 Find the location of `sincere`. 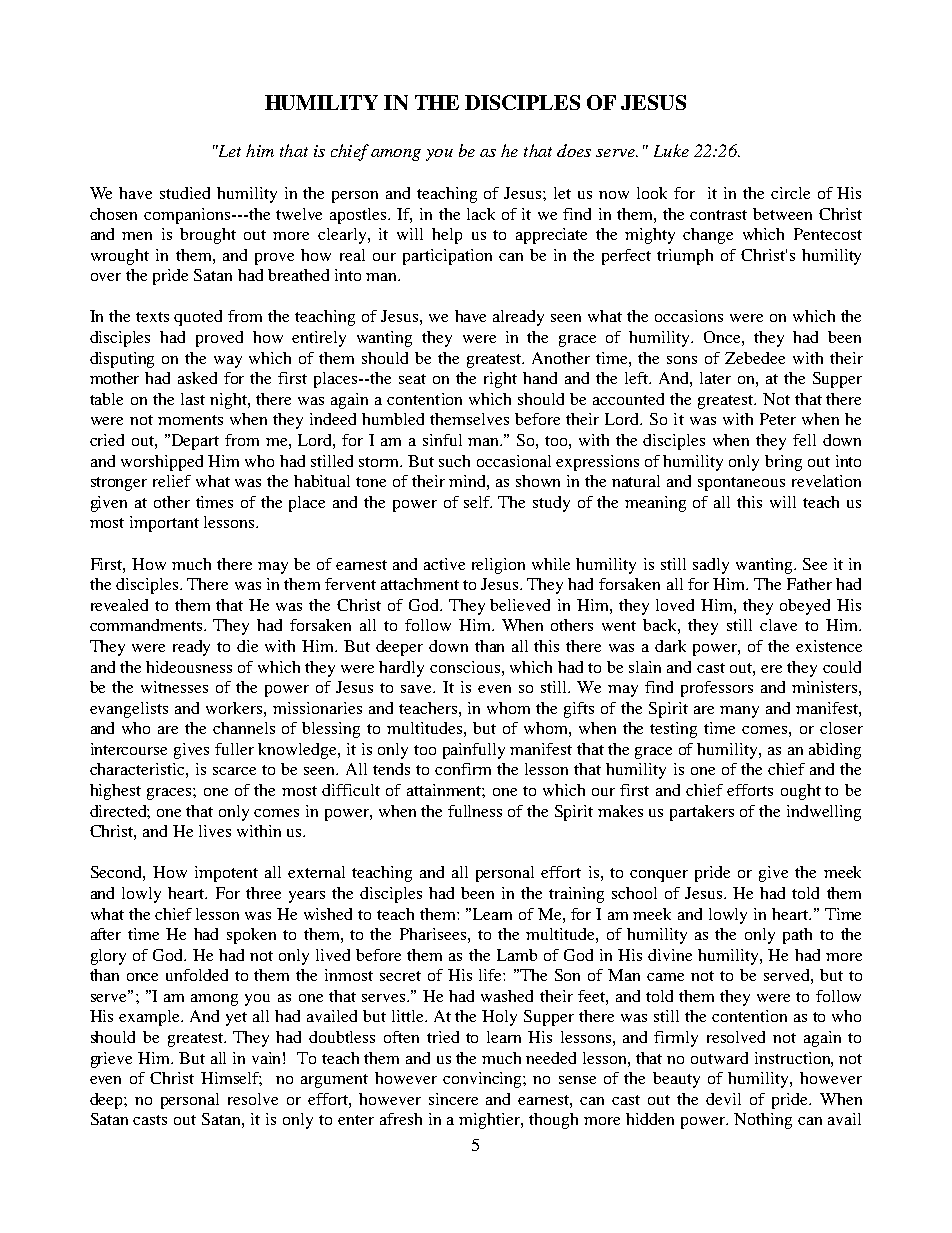

sincere is located at coordinates (453, 1099).
